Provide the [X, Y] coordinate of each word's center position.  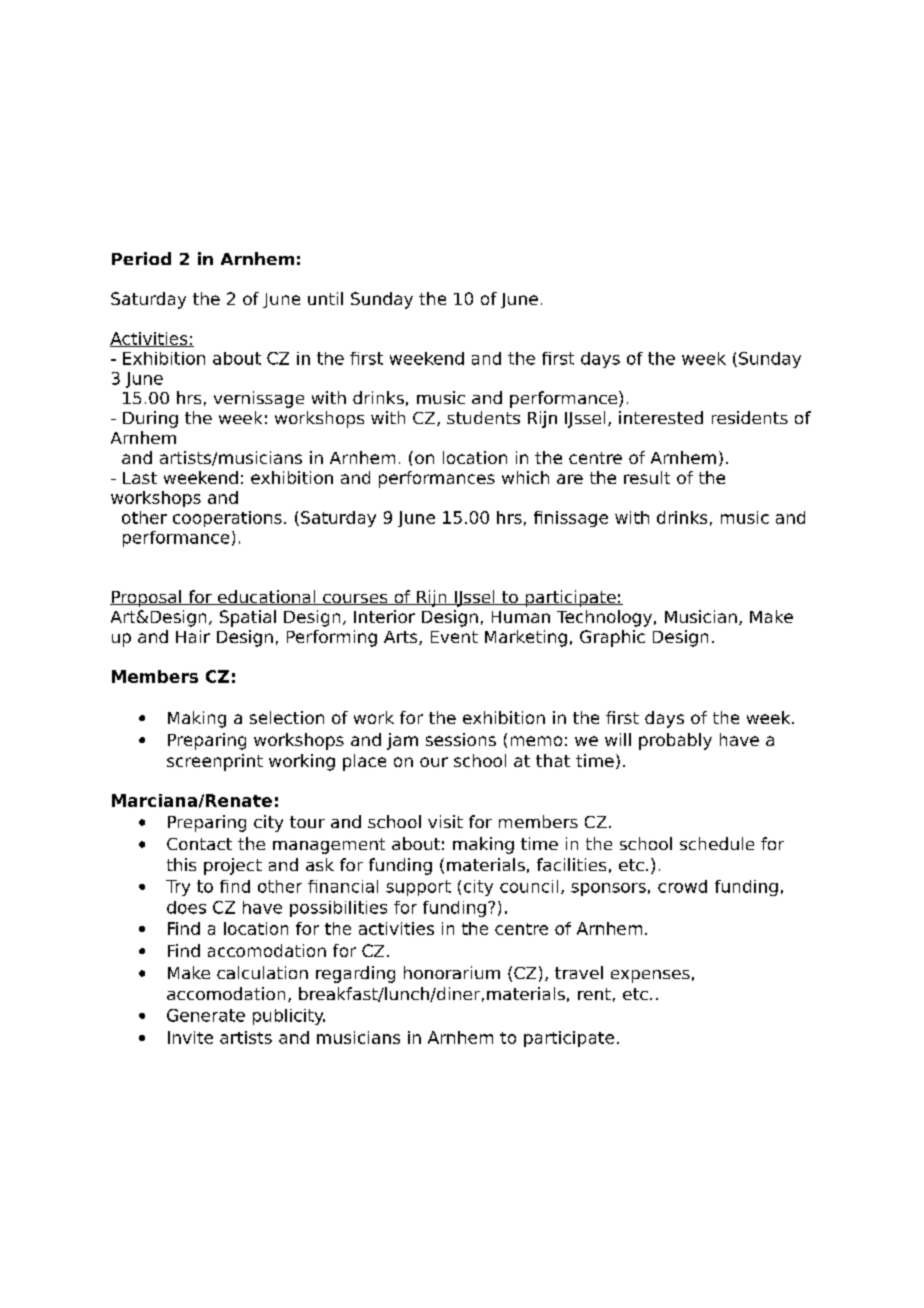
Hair [193, 636]
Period [141, 258]
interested [661, 417]
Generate [206, 1015]
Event [454, 637]
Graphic [612, 638]
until [325, 298]
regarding [355, 974]
